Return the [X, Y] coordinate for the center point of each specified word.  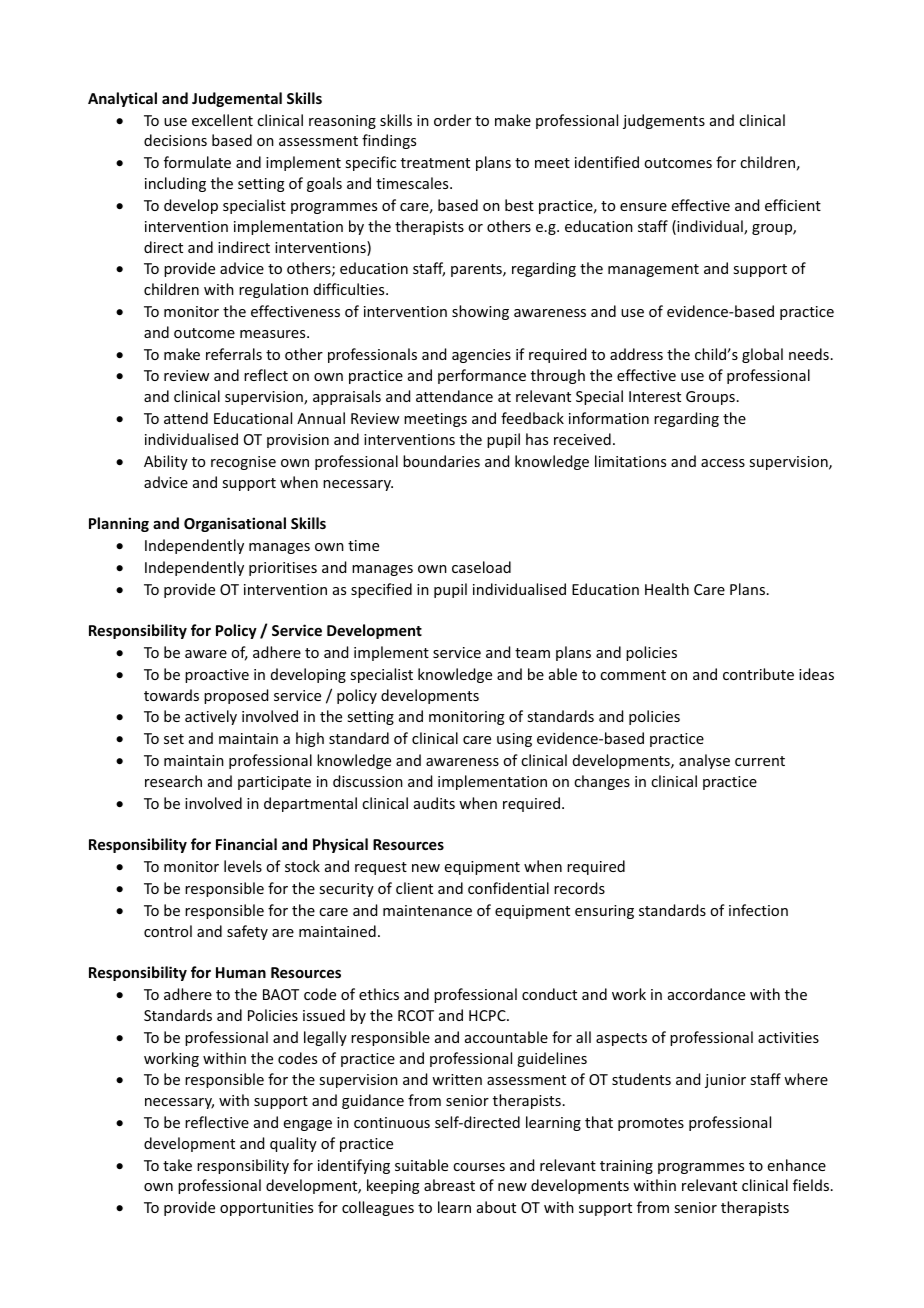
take [177, 1165]
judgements [664, 121]
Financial [246, 844]
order [452, 120]
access [723, 463]
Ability [166, 462]
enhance [797, 1165]
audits [434, 803]
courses [479, 1167]
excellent [222, 120]
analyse [704, 761]
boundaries [441, 461]
